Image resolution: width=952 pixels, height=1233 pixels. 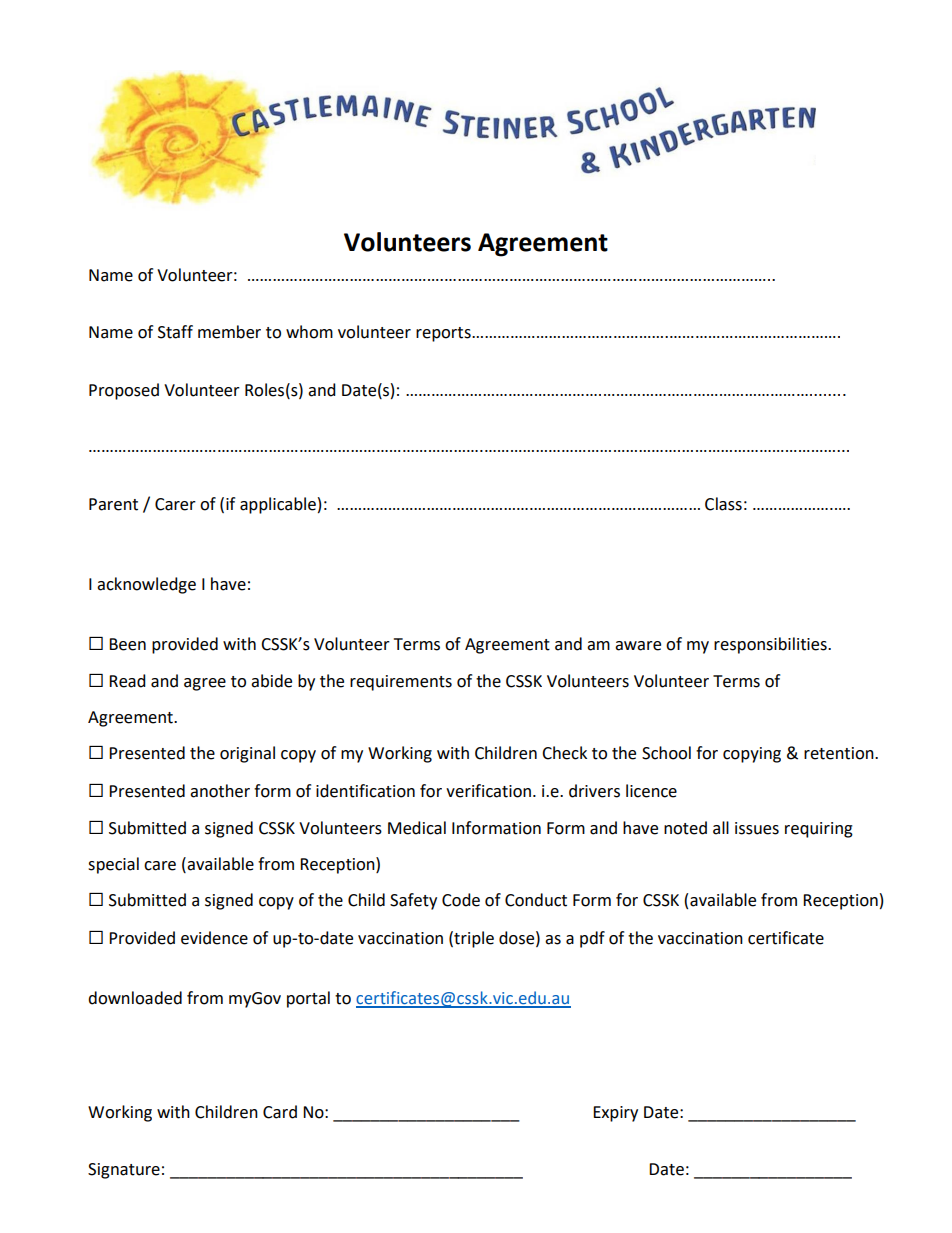 What do you see at coordinates (757, 828) in the image?
I see `issues` at bounding box center [757, 828].
